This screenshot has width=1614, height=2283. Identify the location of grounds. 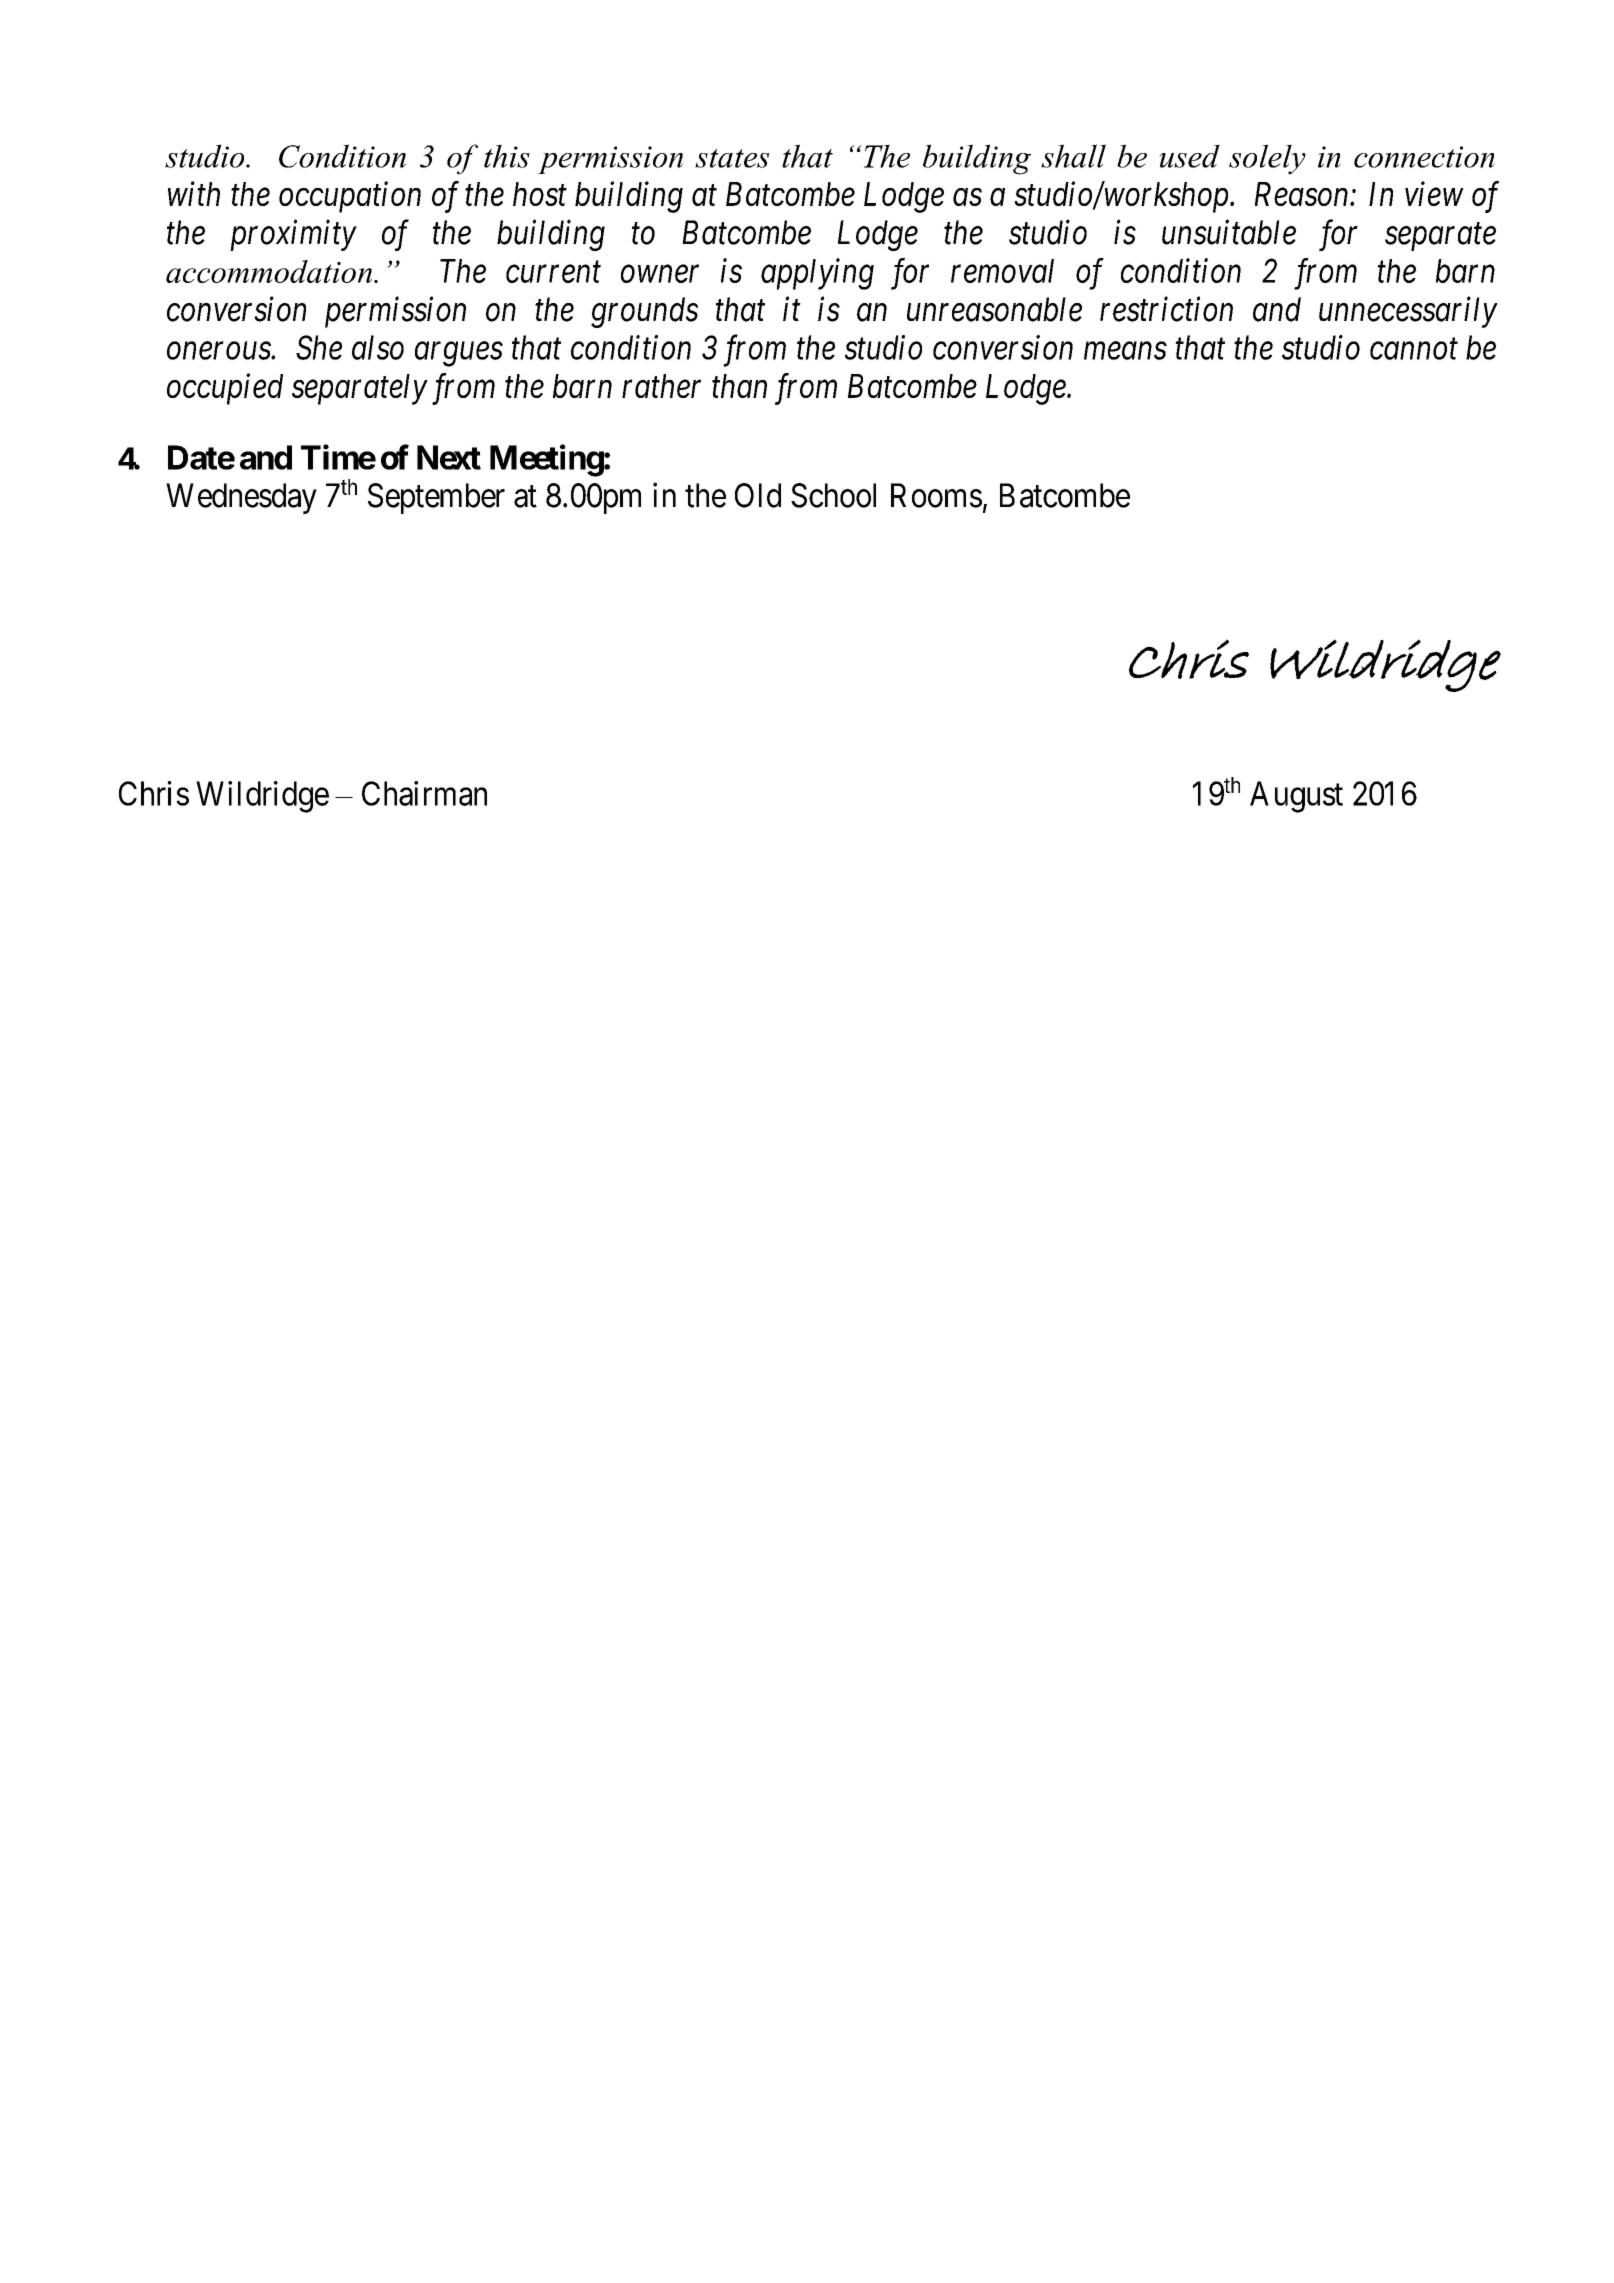
(644, 312).
